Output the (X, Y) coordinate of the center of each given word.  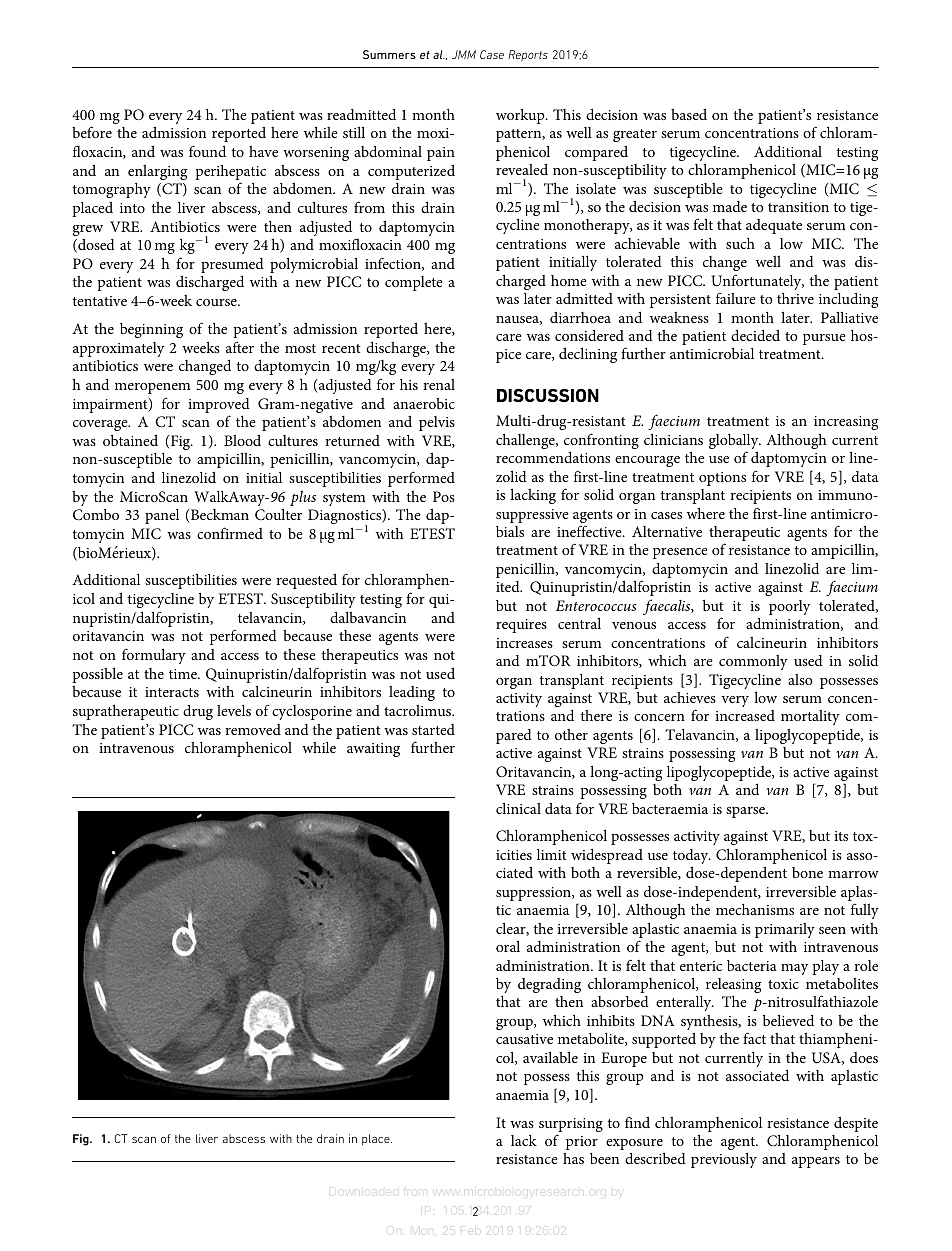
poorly (789, 607)
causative (524, 1039)
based (689, 114)
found (207, 151)
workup (521, 116)
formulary (154, 656)
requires (521, 626)
